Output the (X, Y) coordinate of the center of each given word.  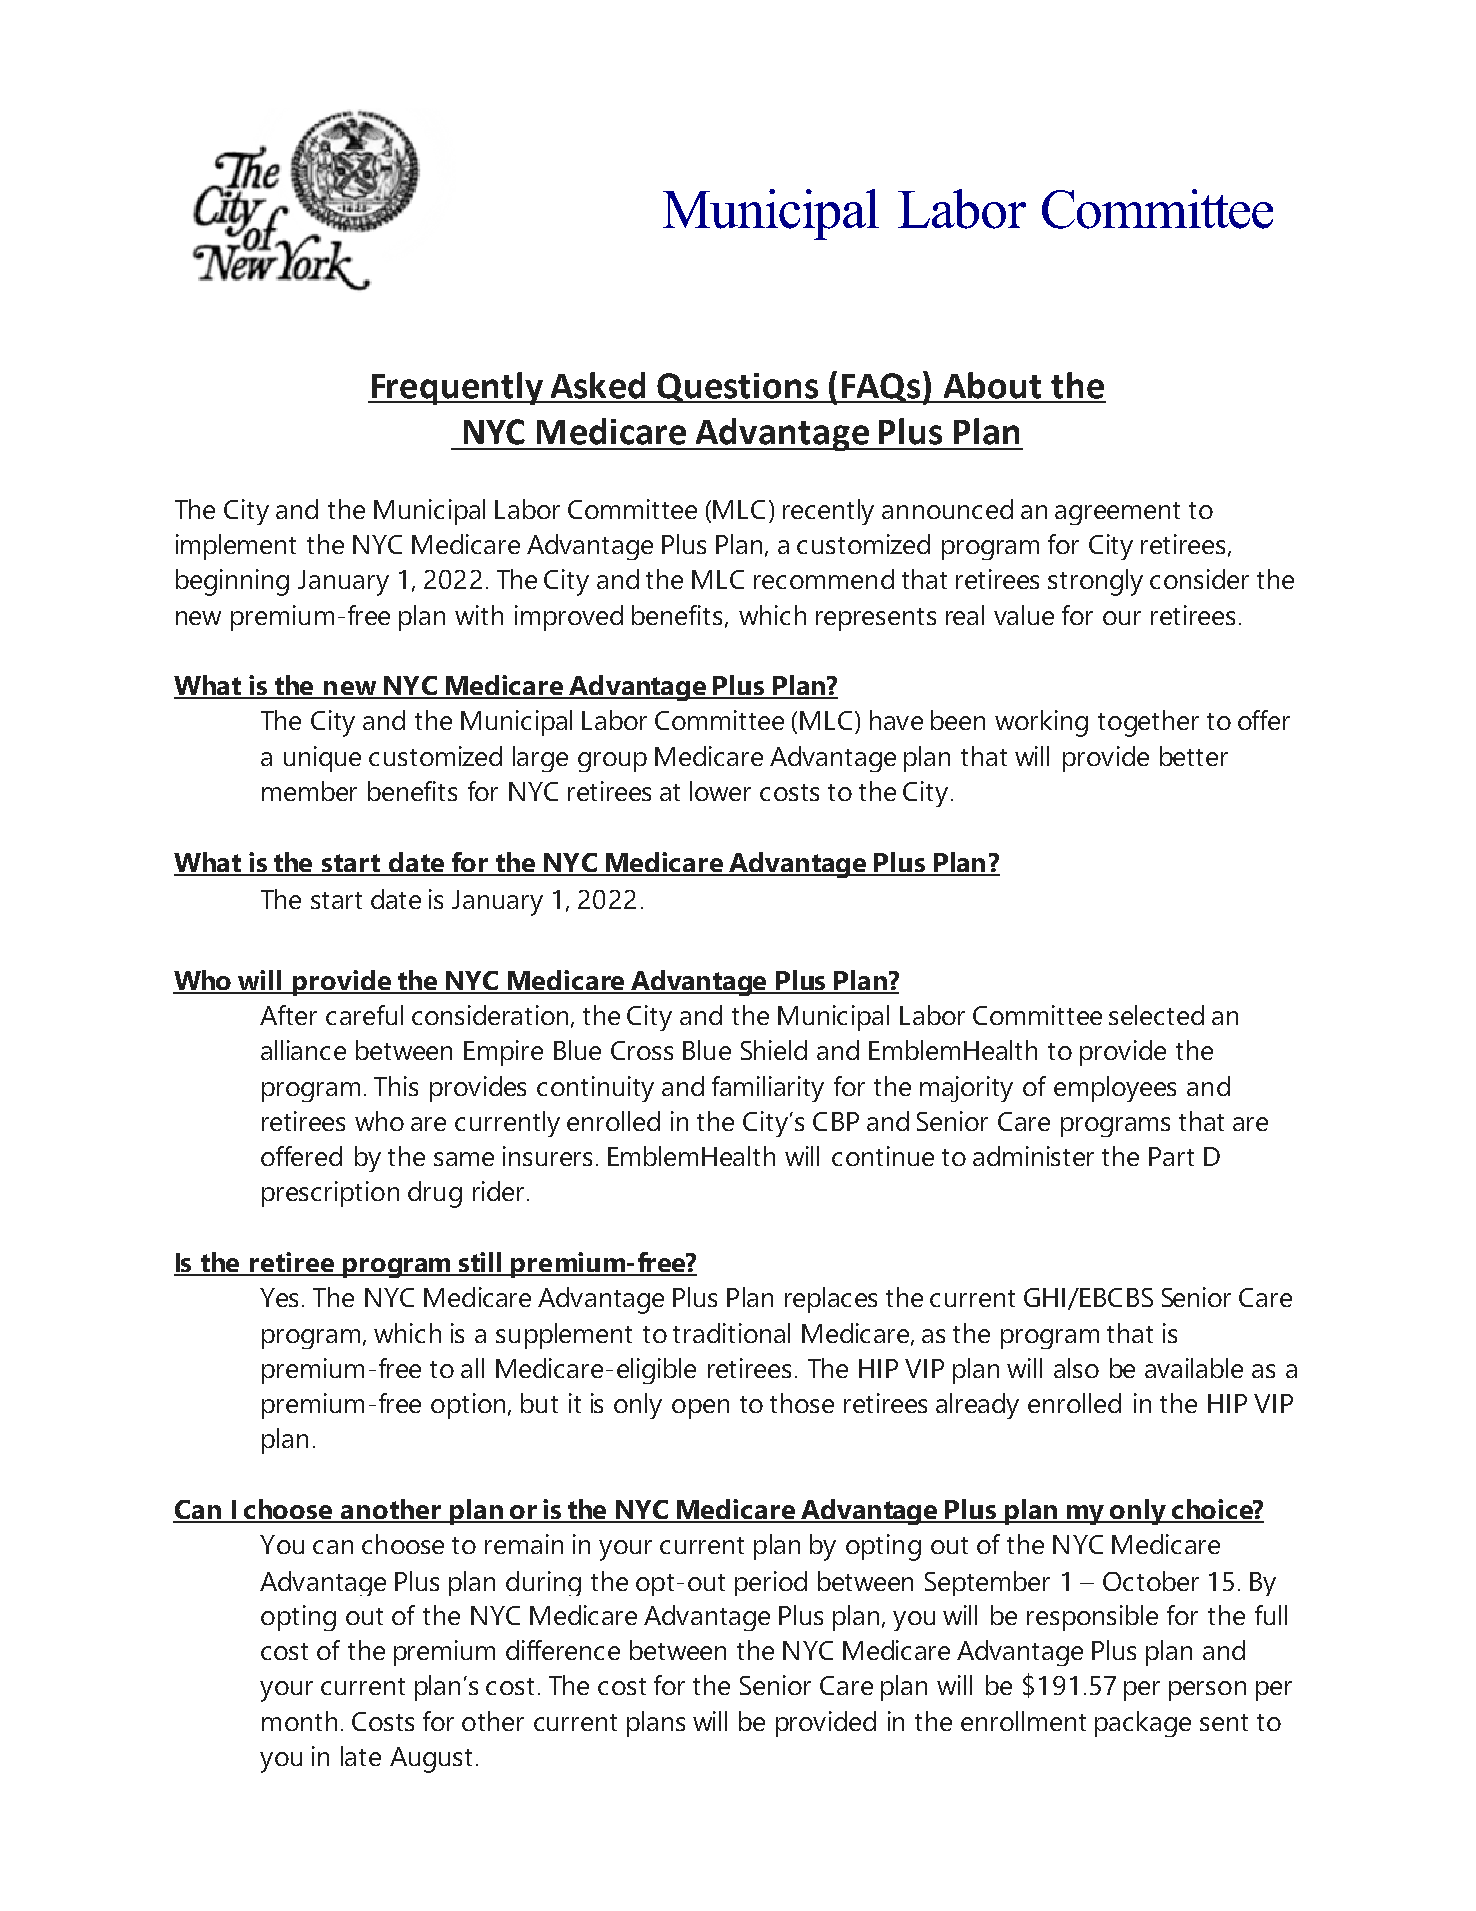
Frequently (457, 388)
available (1194, 1368)
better (1194, 756)
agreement (1117, 513)
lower (720, 791)
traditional (731, 1333)
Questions (738, 388)
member (309, 791)
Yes (279, 1297)
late (361, 1756)
